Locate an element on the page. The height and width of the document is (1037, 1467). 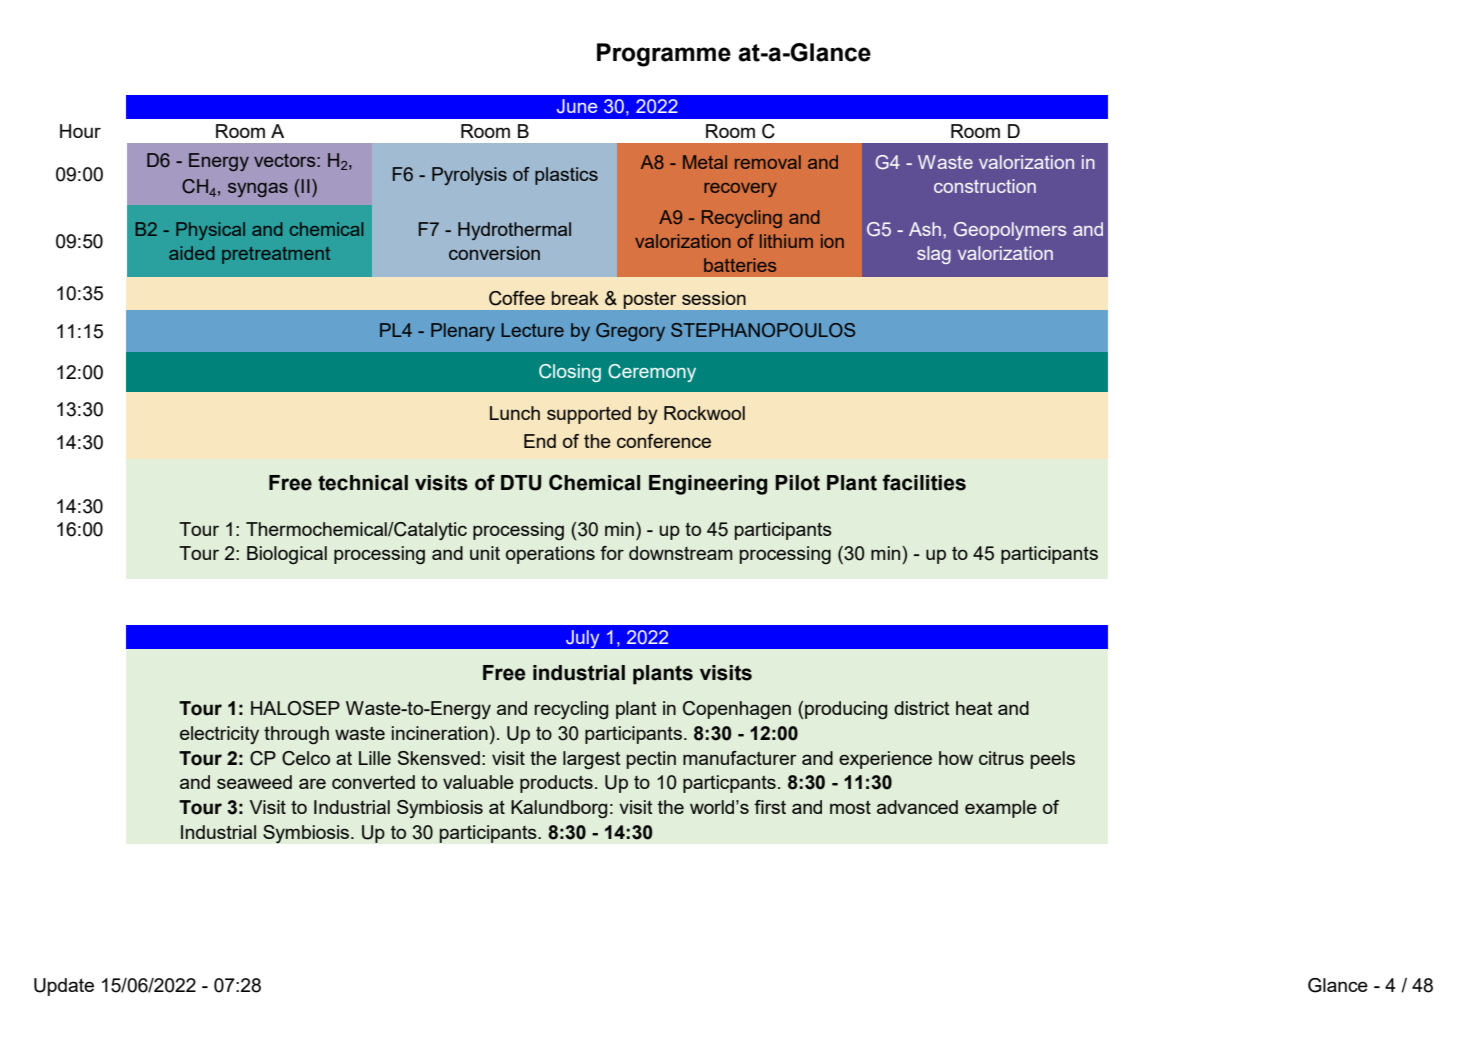
advanced is located at coordinates (917, 807).
